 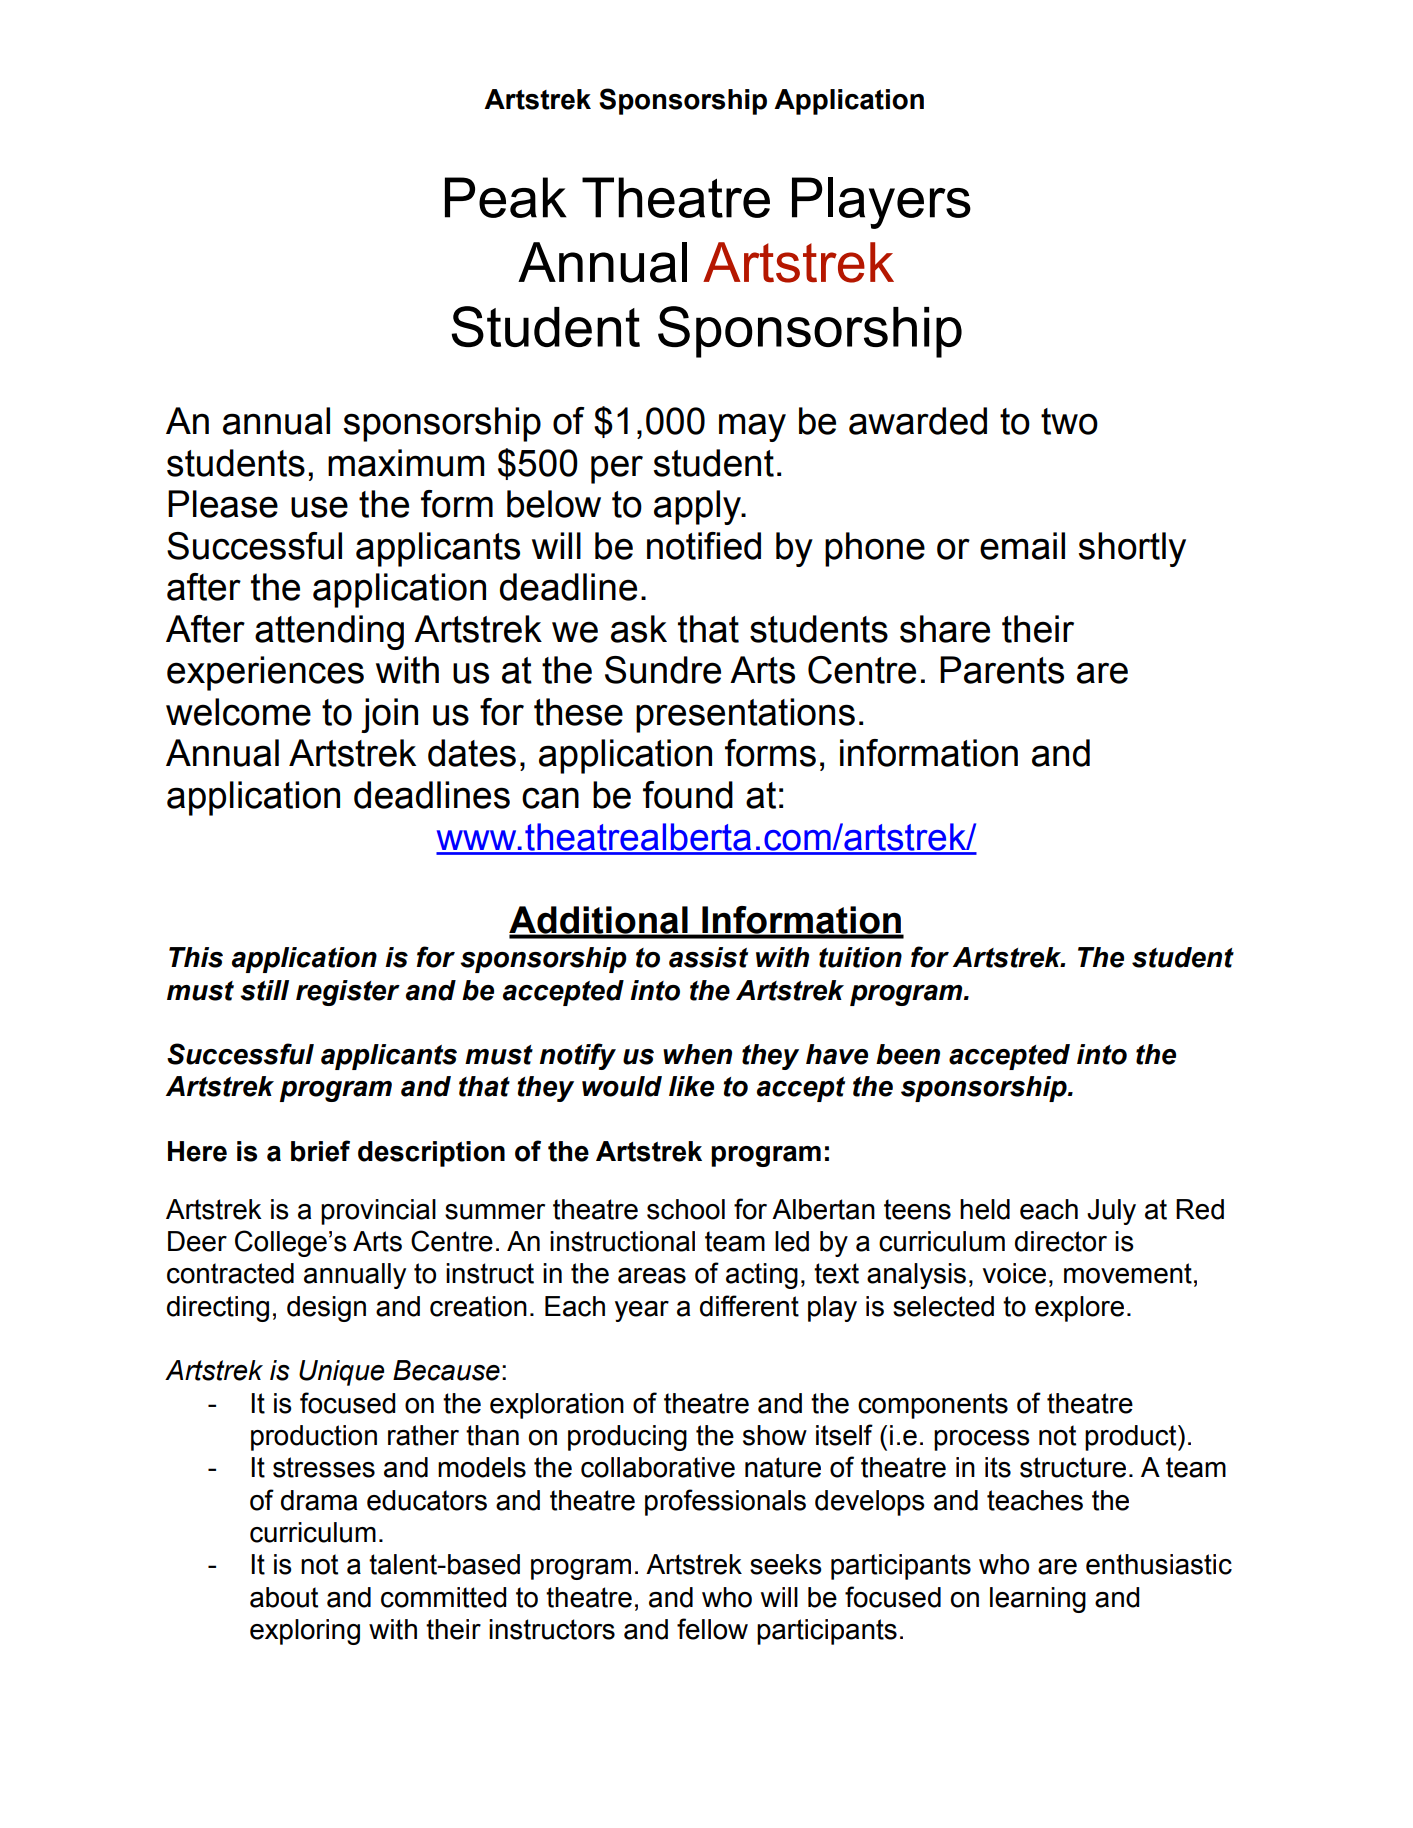 I want to click on presentations, so click(x=745, y=715).
